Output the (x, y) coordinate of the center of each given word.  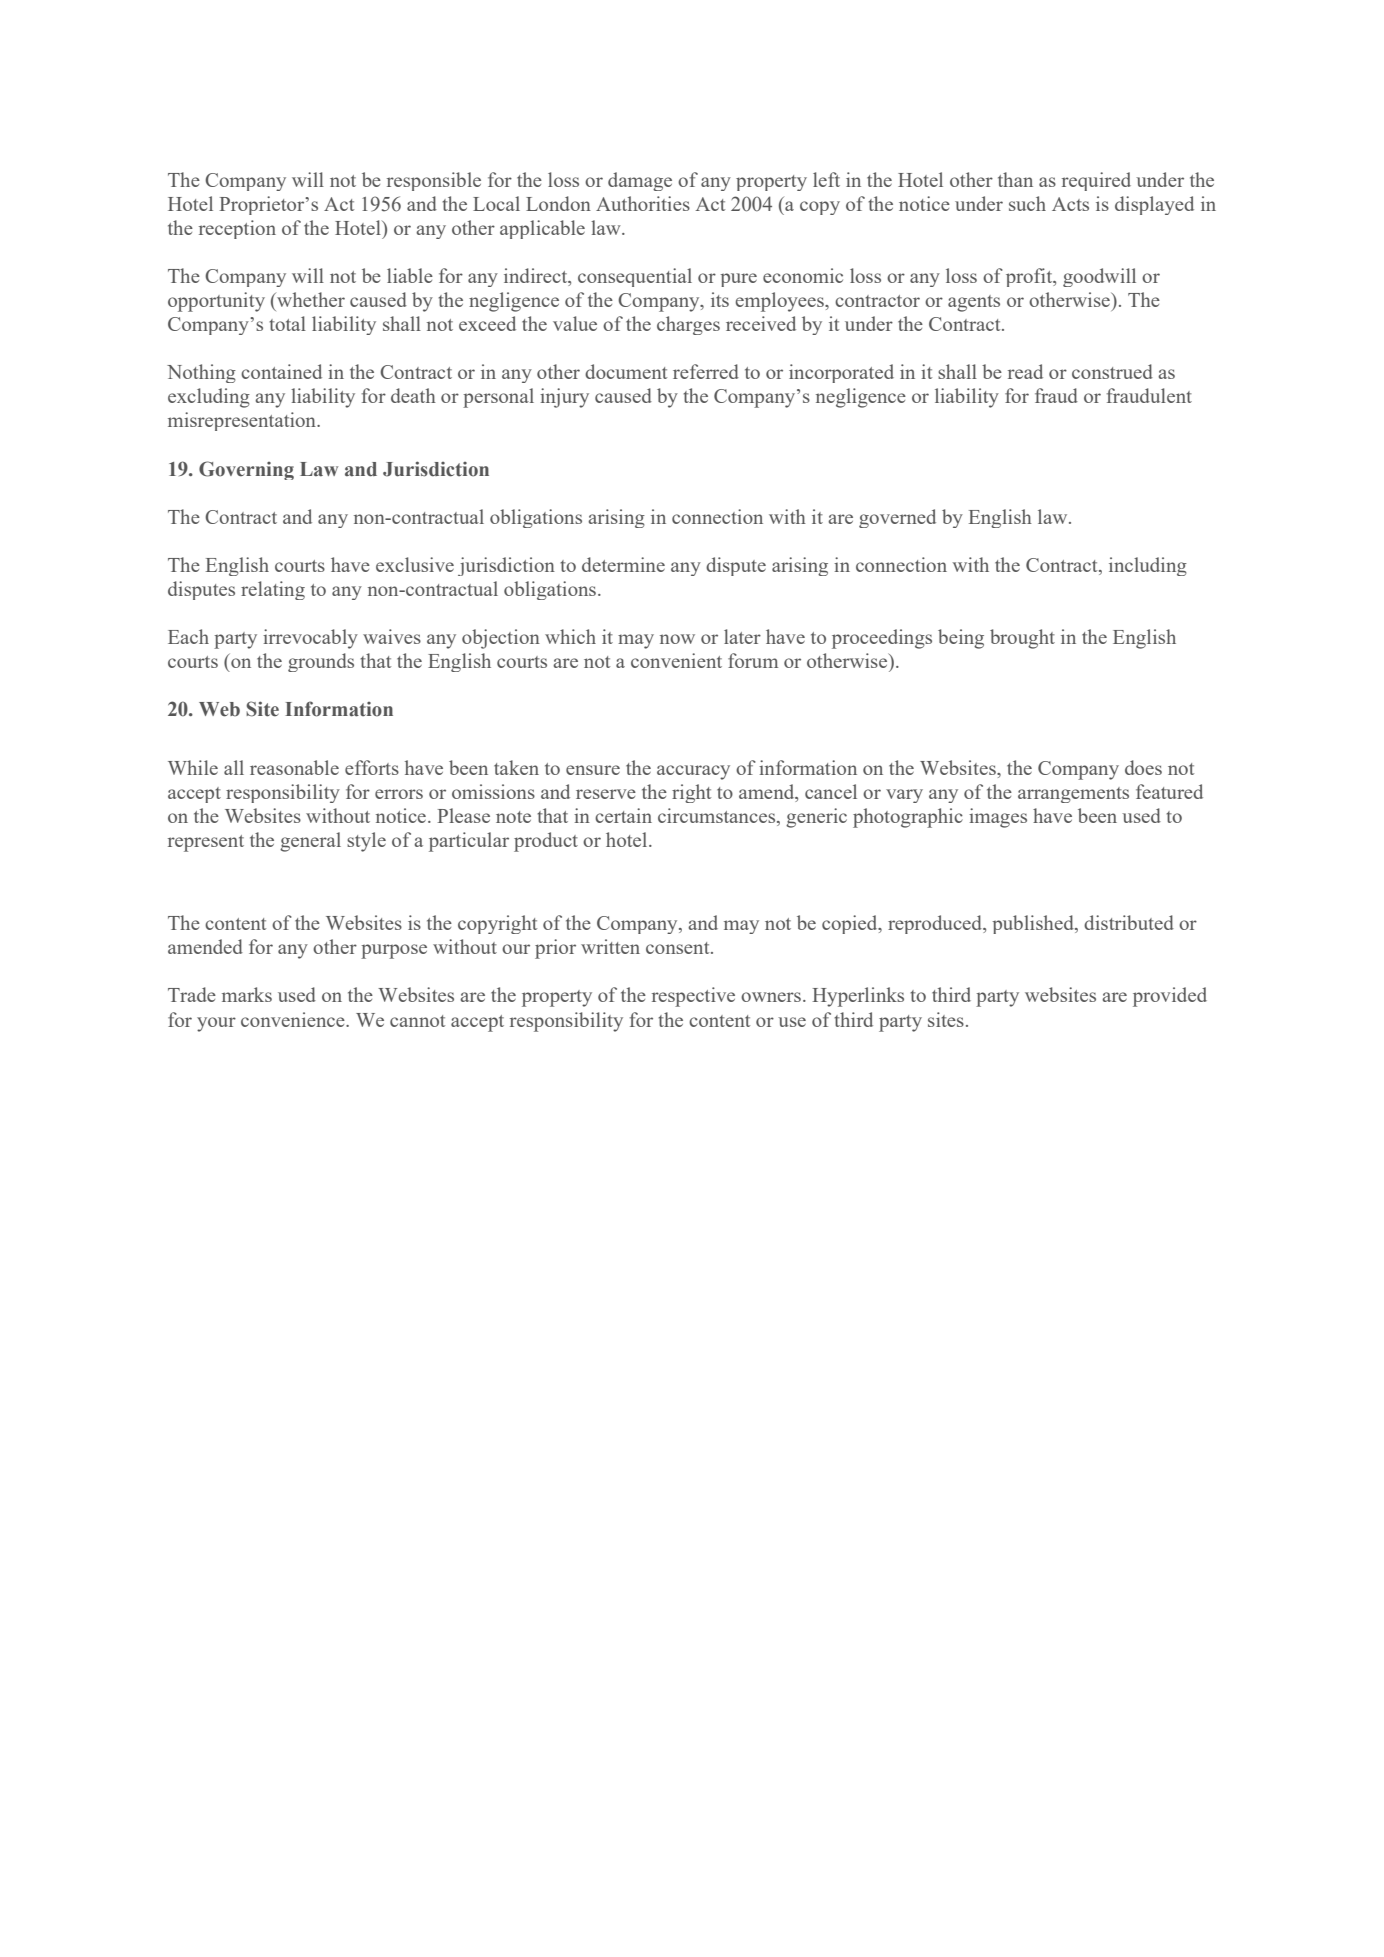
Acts (1070, 204)
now (677, 639)
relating (273, 590)
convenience (294, 1019)
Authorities (643, 203)
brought (1022, 639)
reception (237, 229)
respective (693, 997)
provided (1170, 997)
